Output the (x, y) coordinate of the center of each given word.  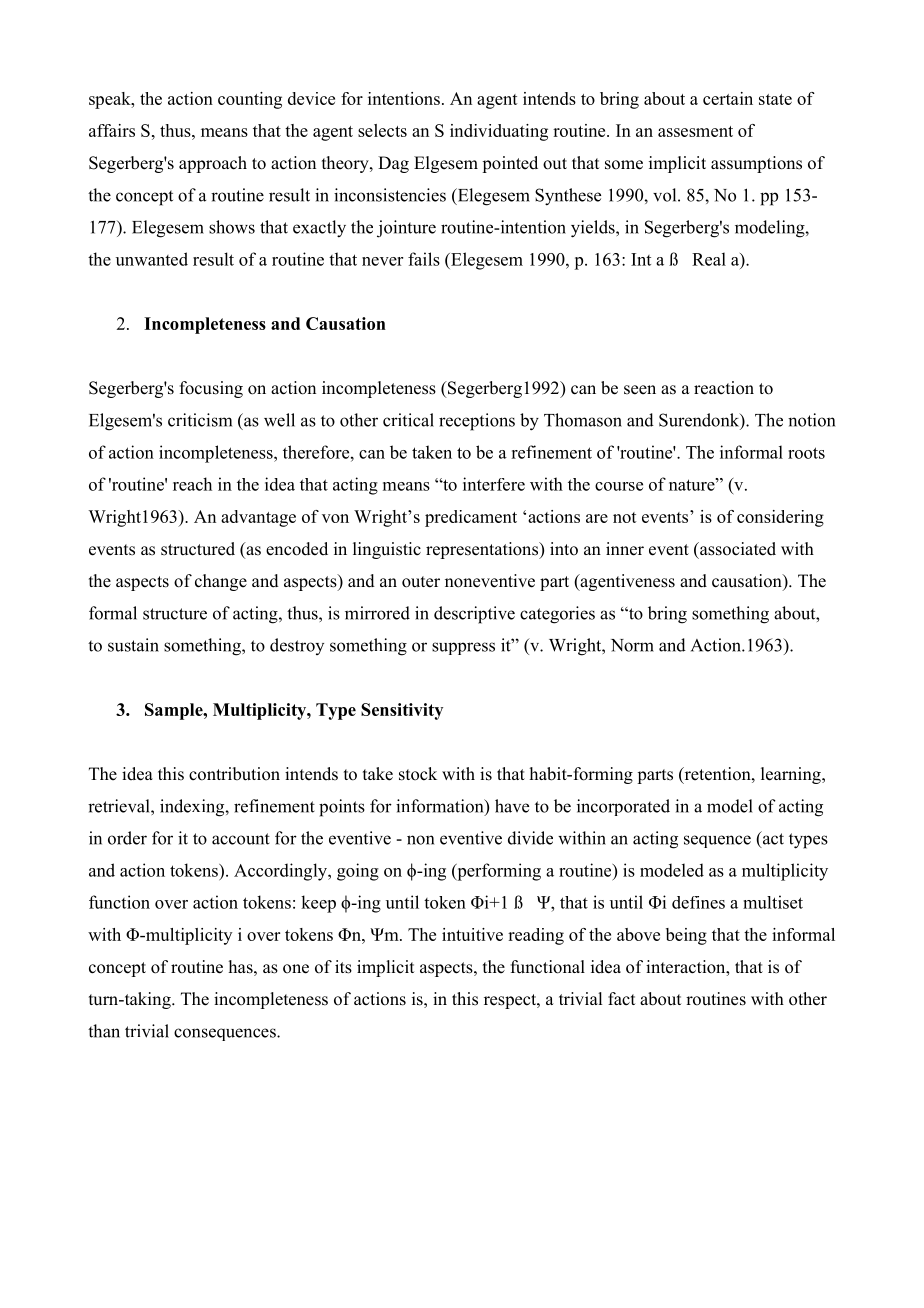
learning (792, 775)
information (441, 807)
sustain (133, 645)
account (241, 839)
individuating (499, 132)
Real (709, 259)
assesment (695, 131)
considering (780, 518)
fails (424, 259)
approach (213, 164)
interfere (494, 484)
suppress (463, 648)
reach (192, 484)
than (104, 1031)
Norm (632, 645)
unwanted (152, 259)
